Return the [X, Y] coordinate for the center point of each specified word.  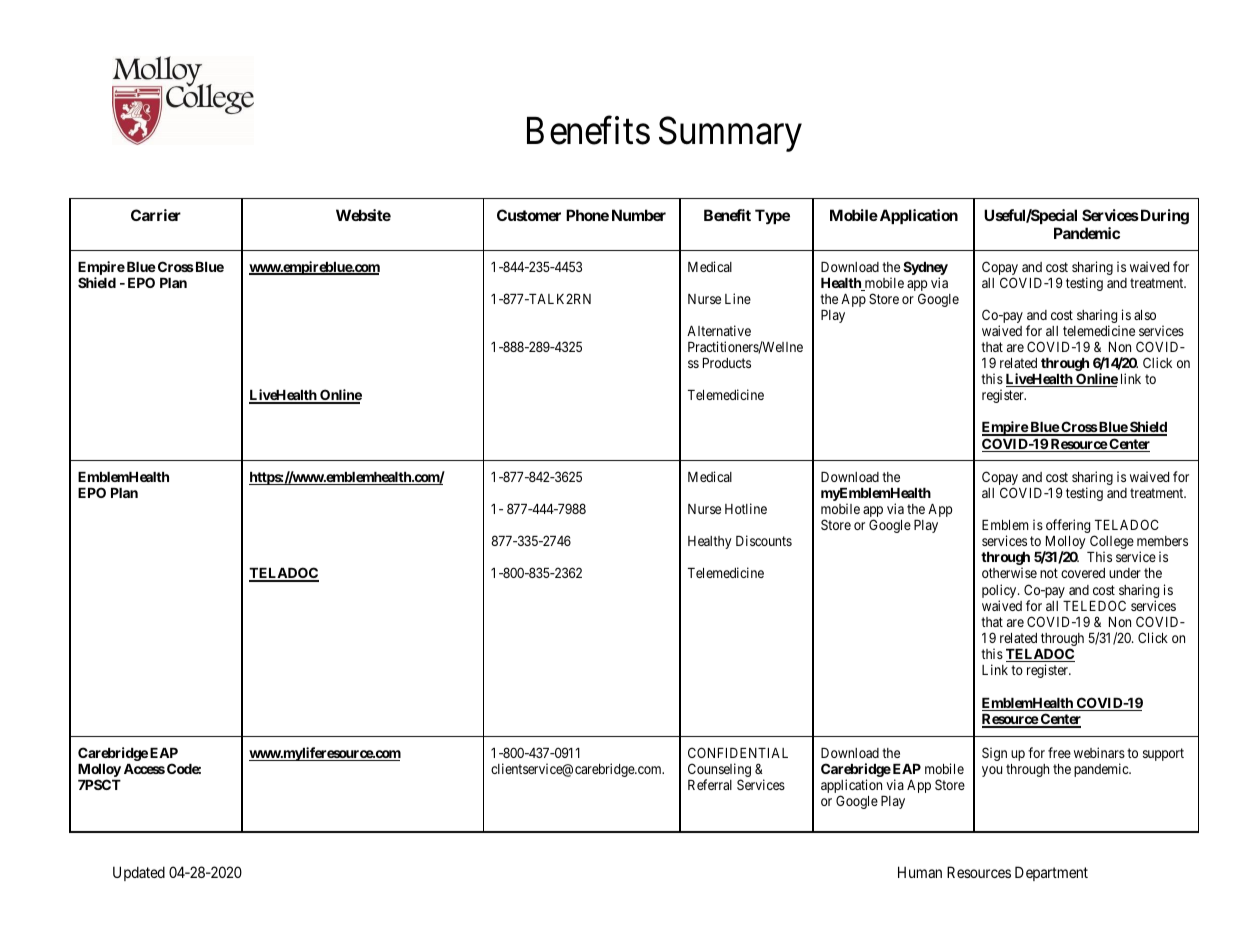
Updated [139, 873]
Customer [529, 215]
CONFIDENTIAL [738, 752]
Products [727, 363]
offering [1068, 526]
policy [1000, 592]
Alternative [719, 330]
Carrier [156, 215]
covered [1083, 573]
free [1059, 752]
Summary [730, 134]
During [1163, 217]
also [1145, 315]
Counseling [719, 771]
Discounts [764, 540]
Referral [710, 784]
